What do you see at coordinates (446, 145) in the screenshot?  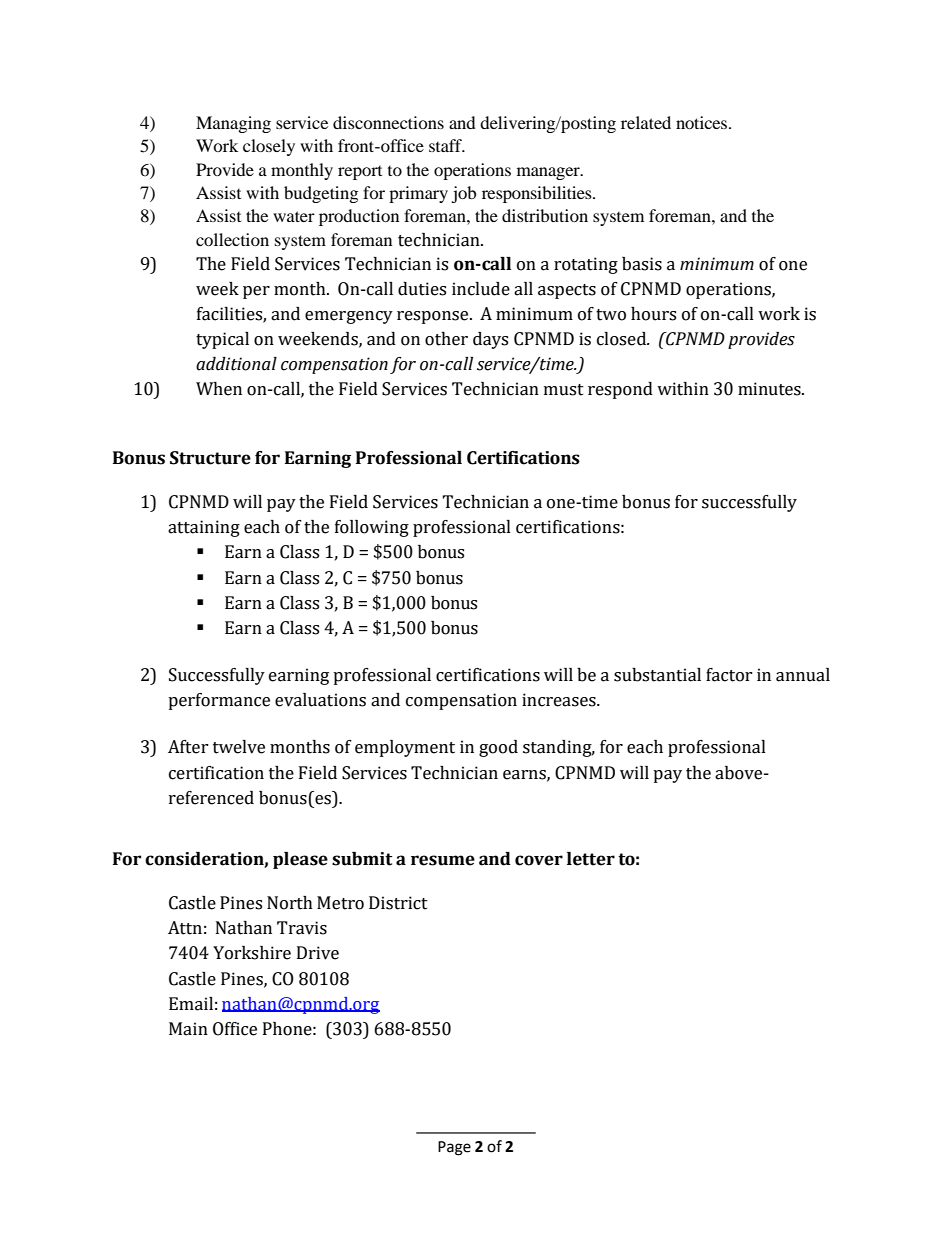 I see `staff` at bounding box center [446, 145].
